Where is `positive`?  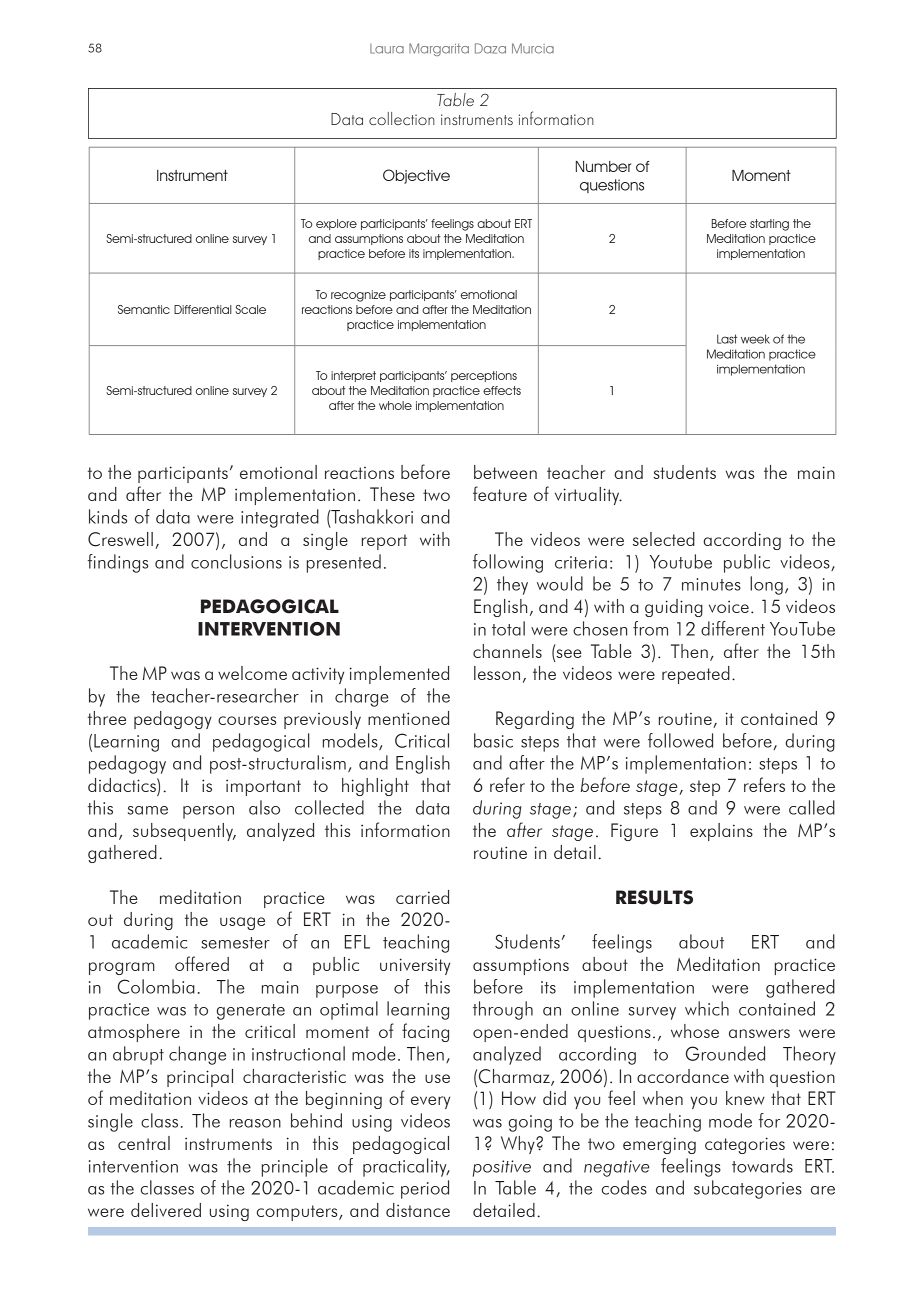 positive is located at coordinates (502, 1168).
